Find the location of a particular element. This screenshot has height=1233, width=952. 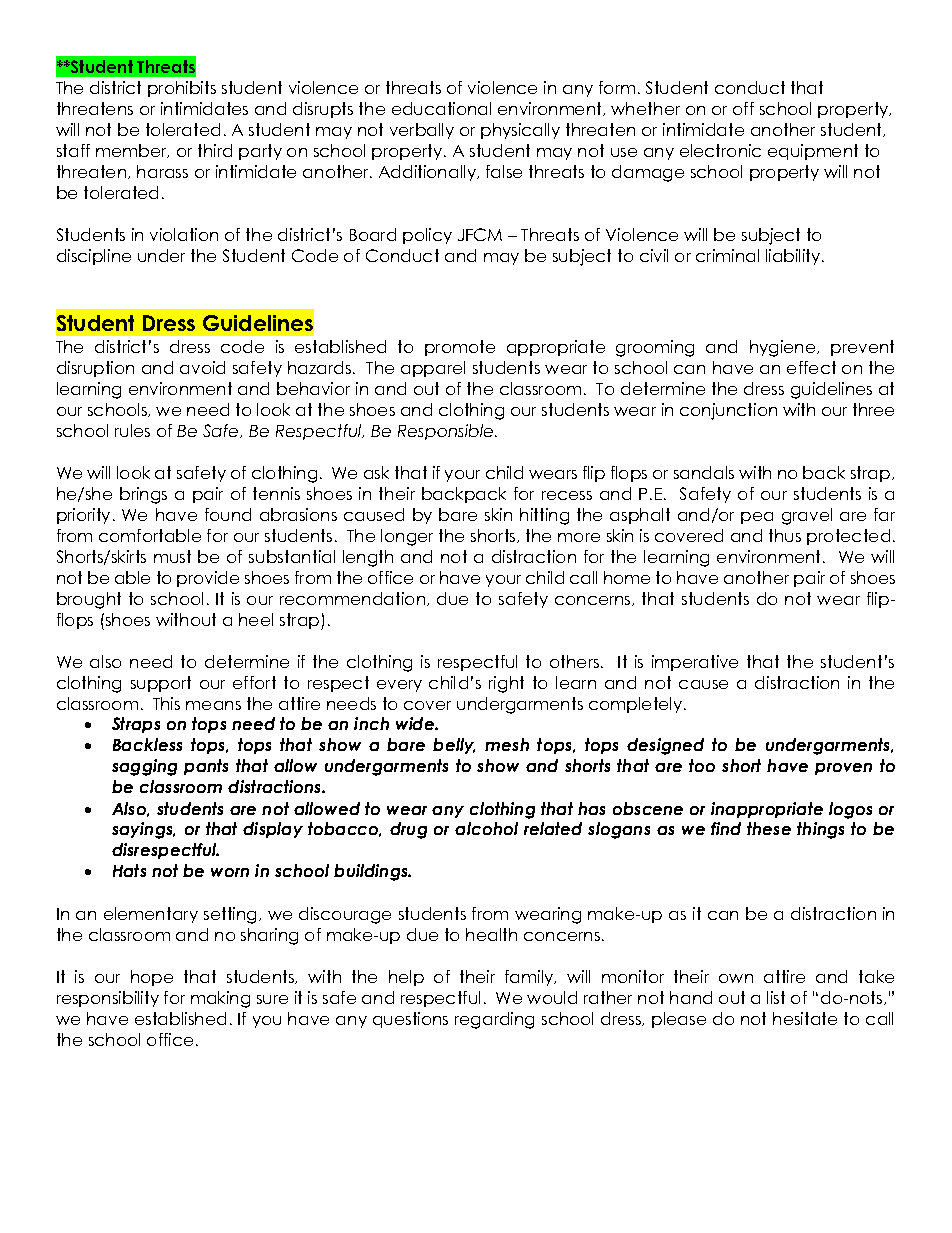

thus is located at coordinates (785, 535).
